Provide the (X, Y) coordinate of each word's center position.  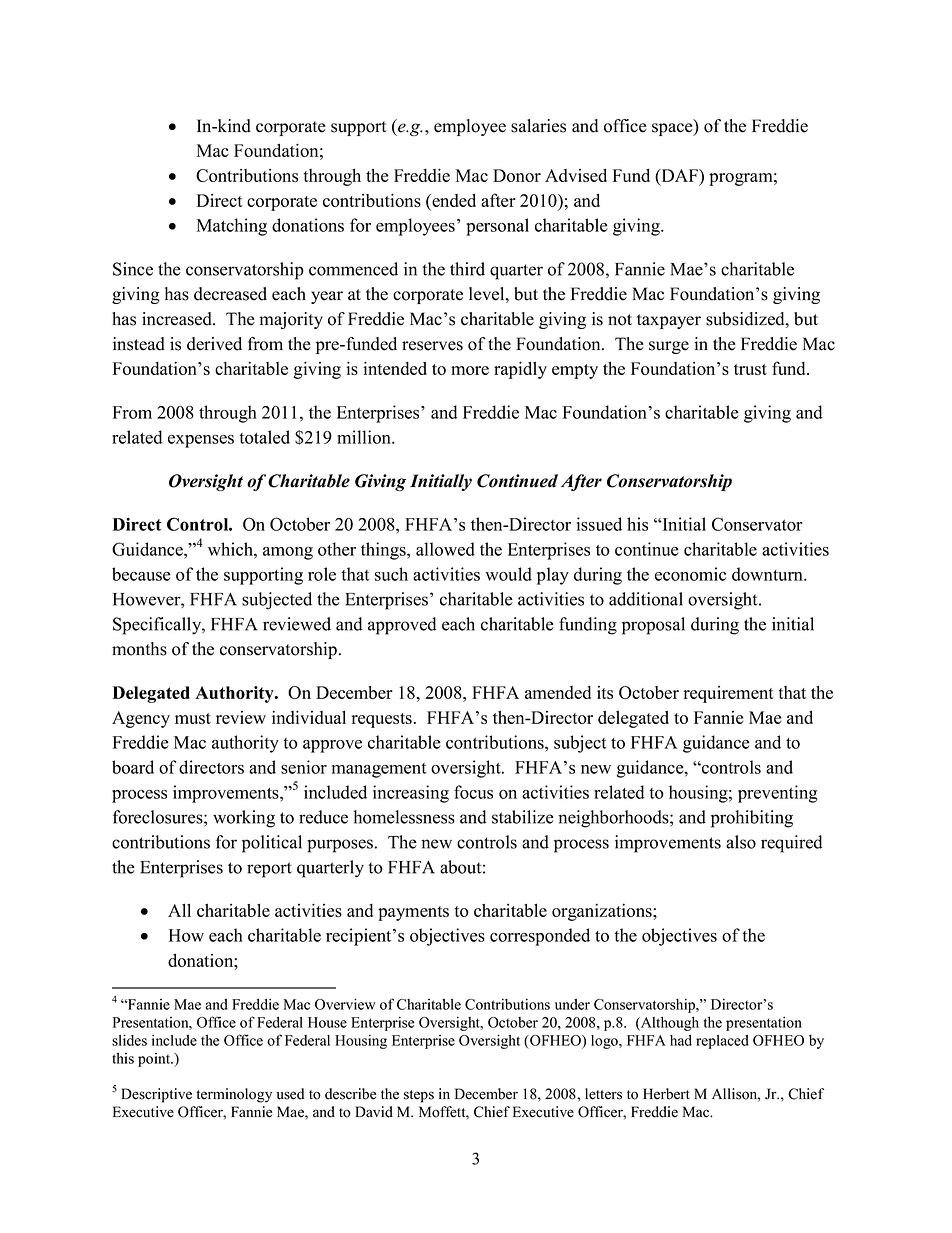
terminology (234, 1095)
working (244, 819)
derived (214, 344)
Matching (232, 227)
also (741, 842)
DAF (679, 175)
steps (419, 1096)
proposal (653, 626)
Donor (517, 175)
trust (750, 369)
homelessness (404, 817)
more (470, 370)
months (139, 649)
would (508, 574)
